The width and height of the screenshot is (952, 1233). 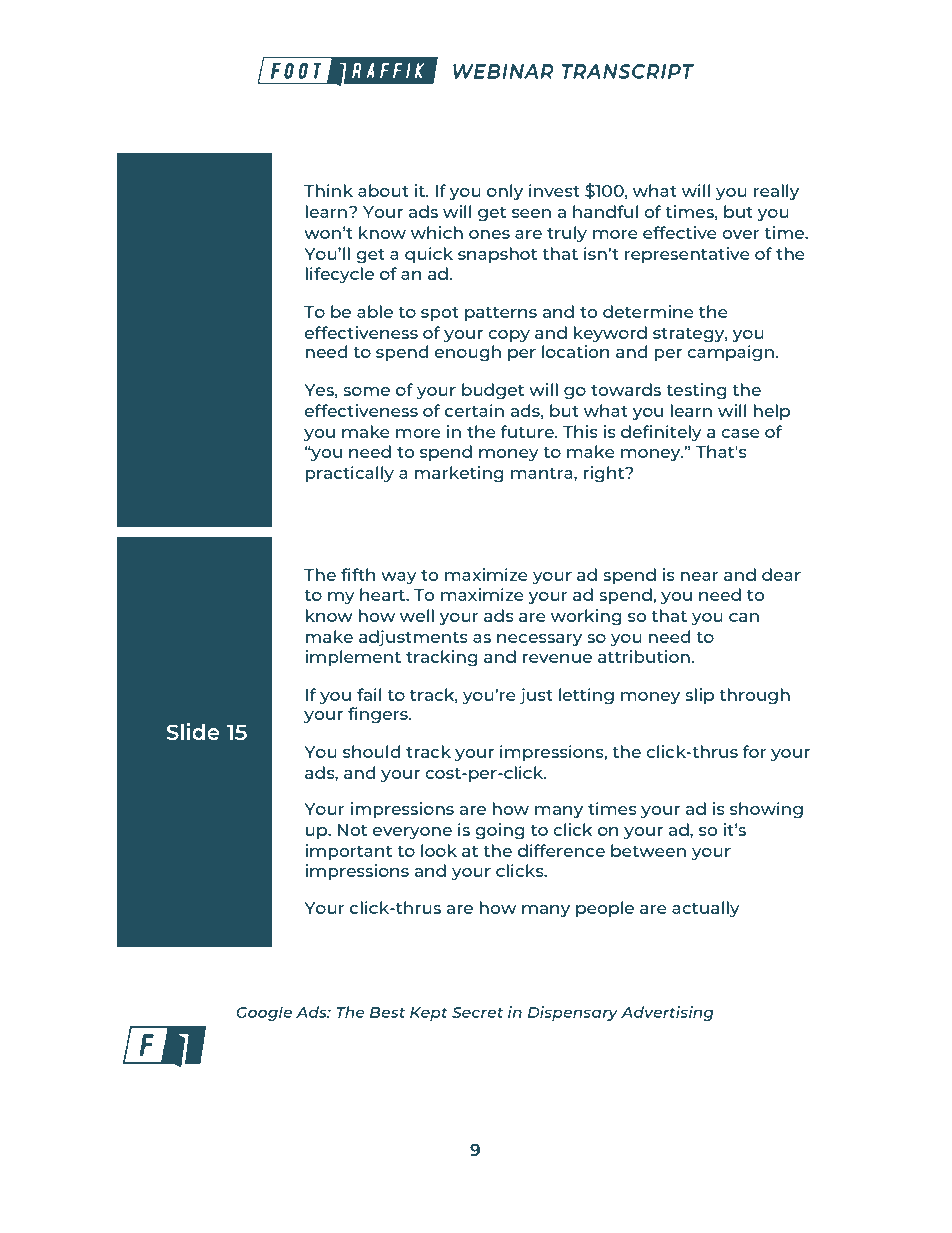 What do you see at coordinates (699, 696) in the screenshot?
I see `slip` at bounding box center [699, 696].
